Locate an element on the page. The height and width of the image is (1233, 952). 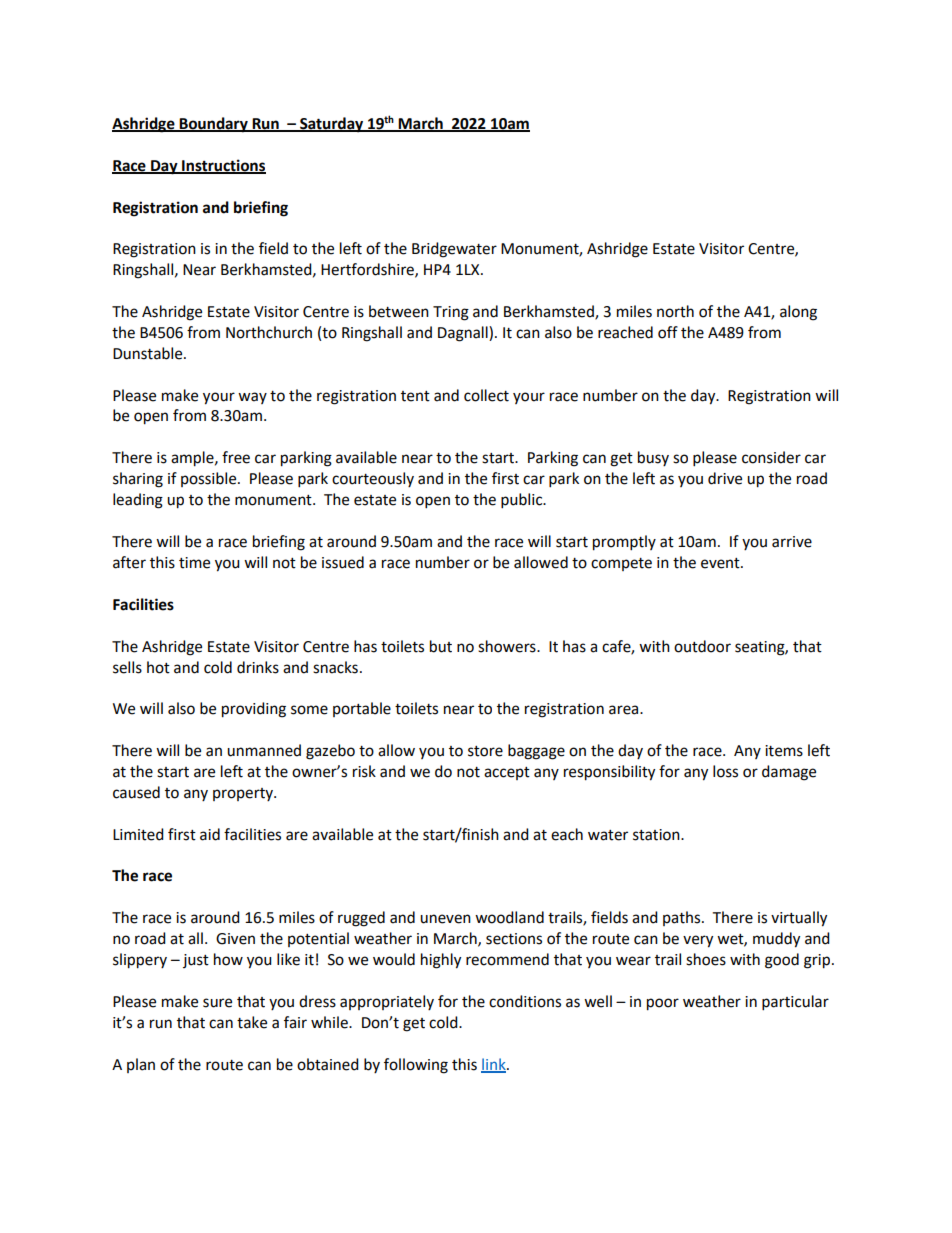
Instructions is located at coordinates (223, 166).
